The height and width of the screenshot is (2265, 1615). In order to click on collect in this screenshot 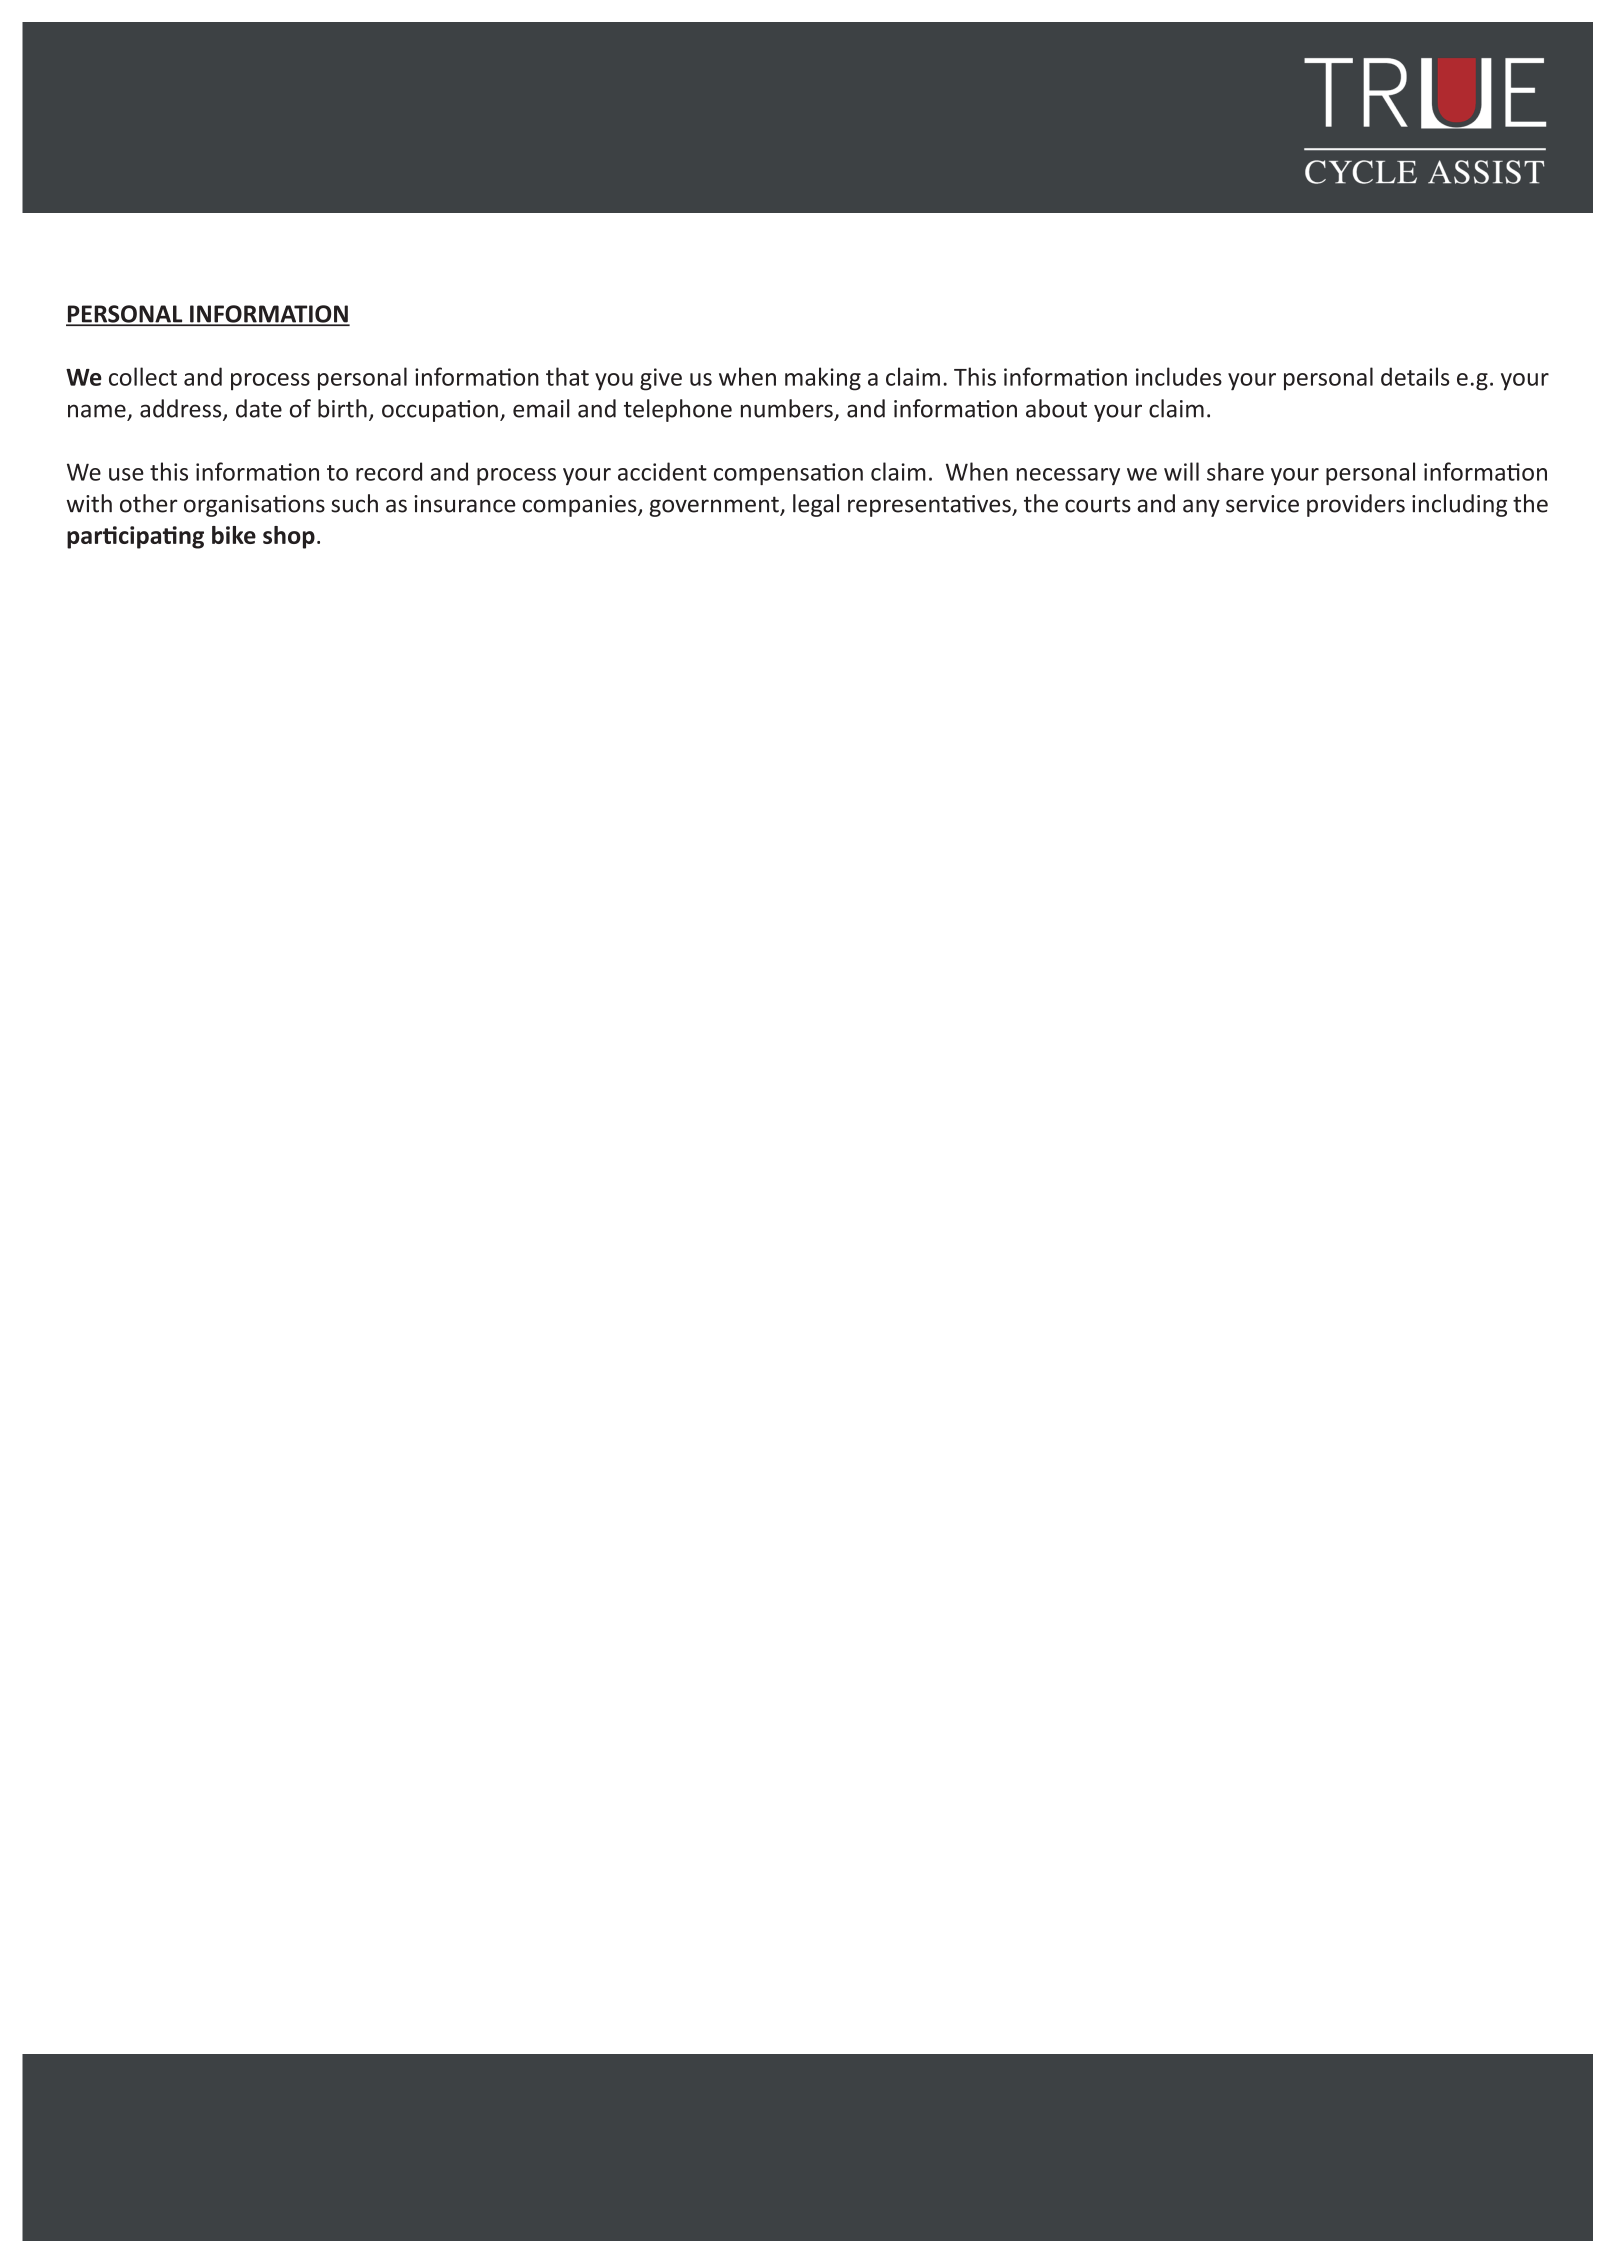, I will do `click(143, 376)`.
